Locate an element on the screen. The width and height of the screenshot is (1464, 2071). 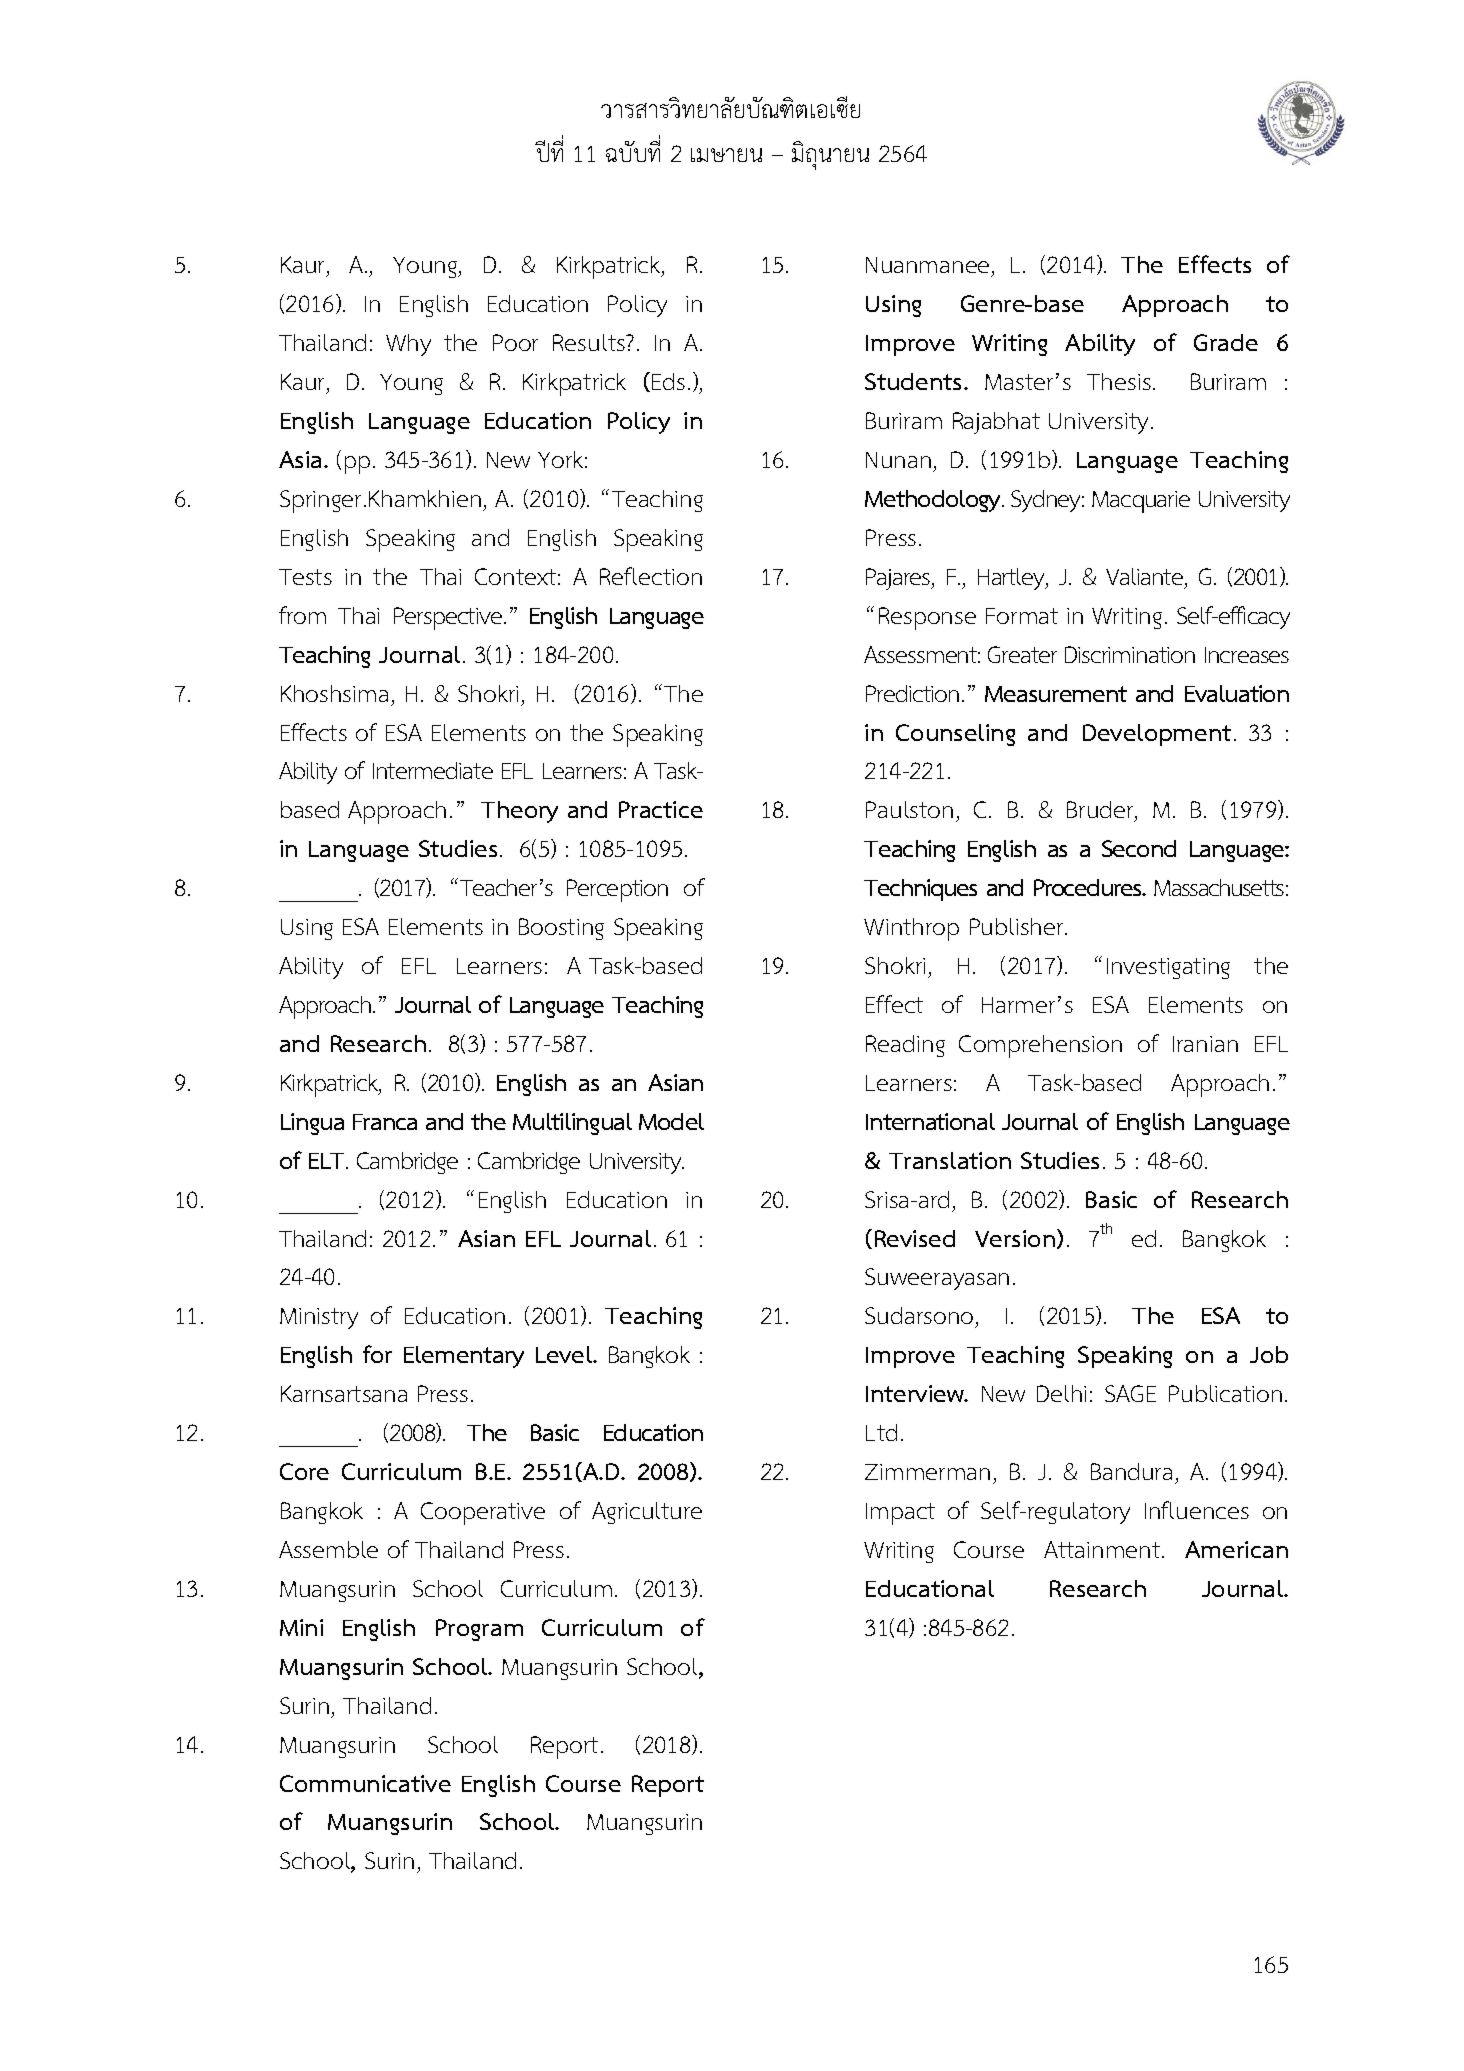
Revised is located at coordinates (915, 1238).
